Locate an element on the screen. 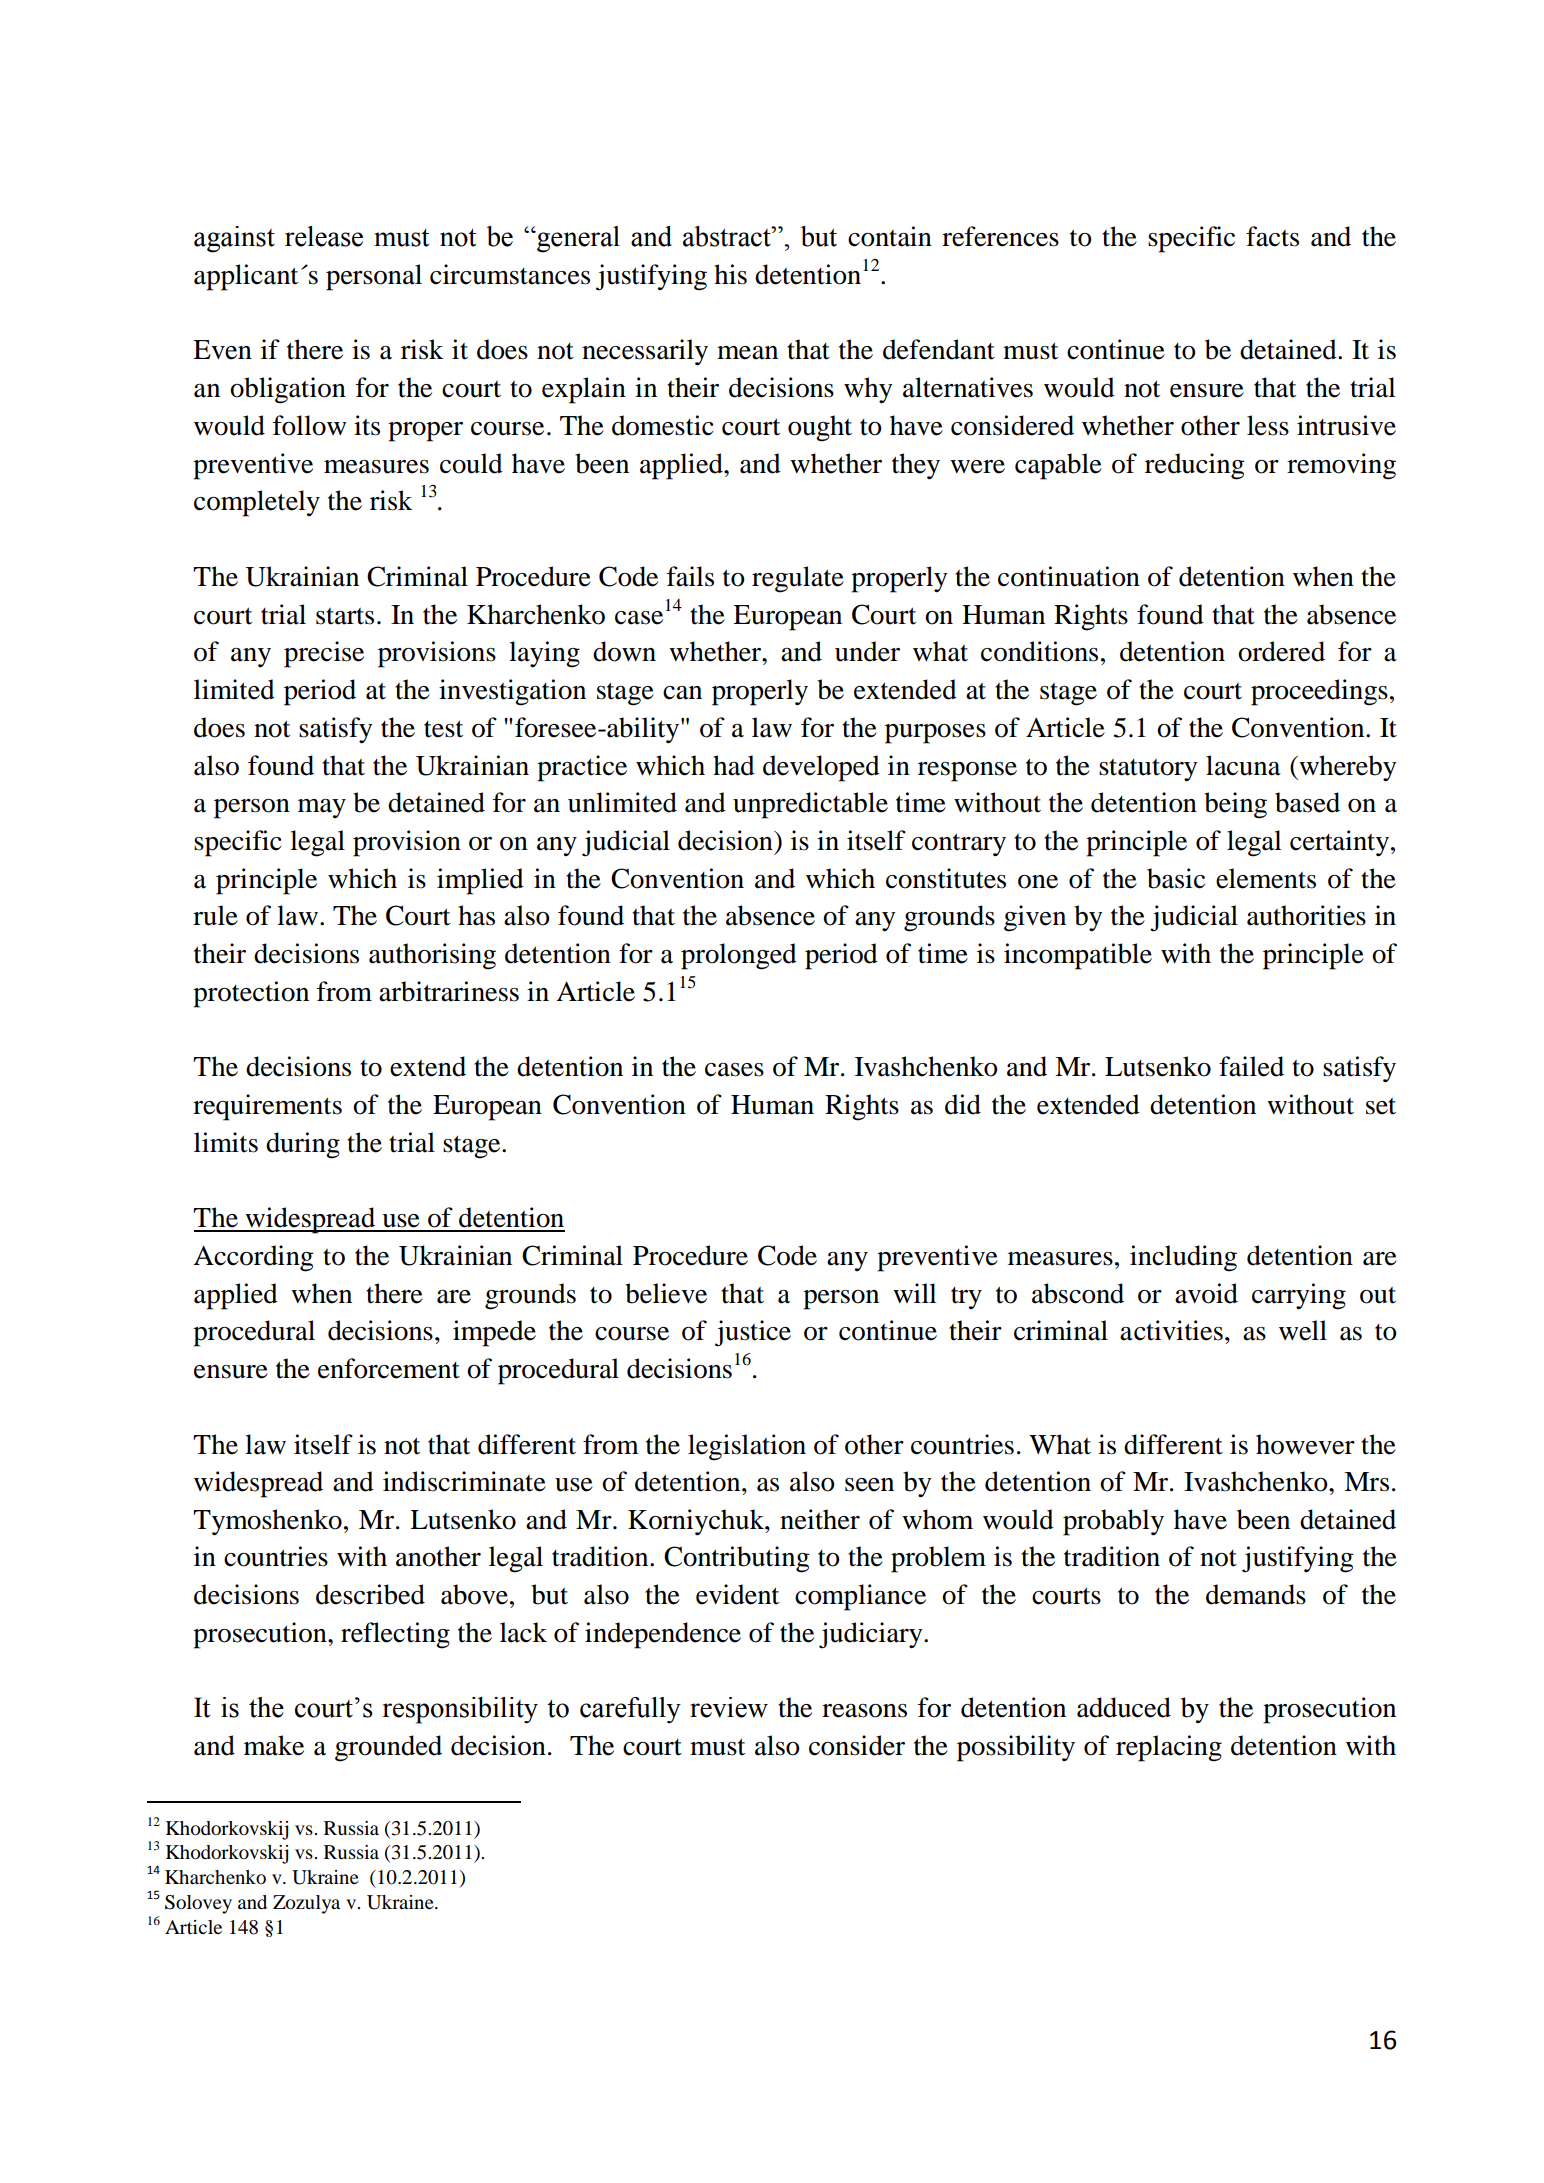 The width and height of the screenshot is (1544, 2183). his is located at coordinates (730, 274).
